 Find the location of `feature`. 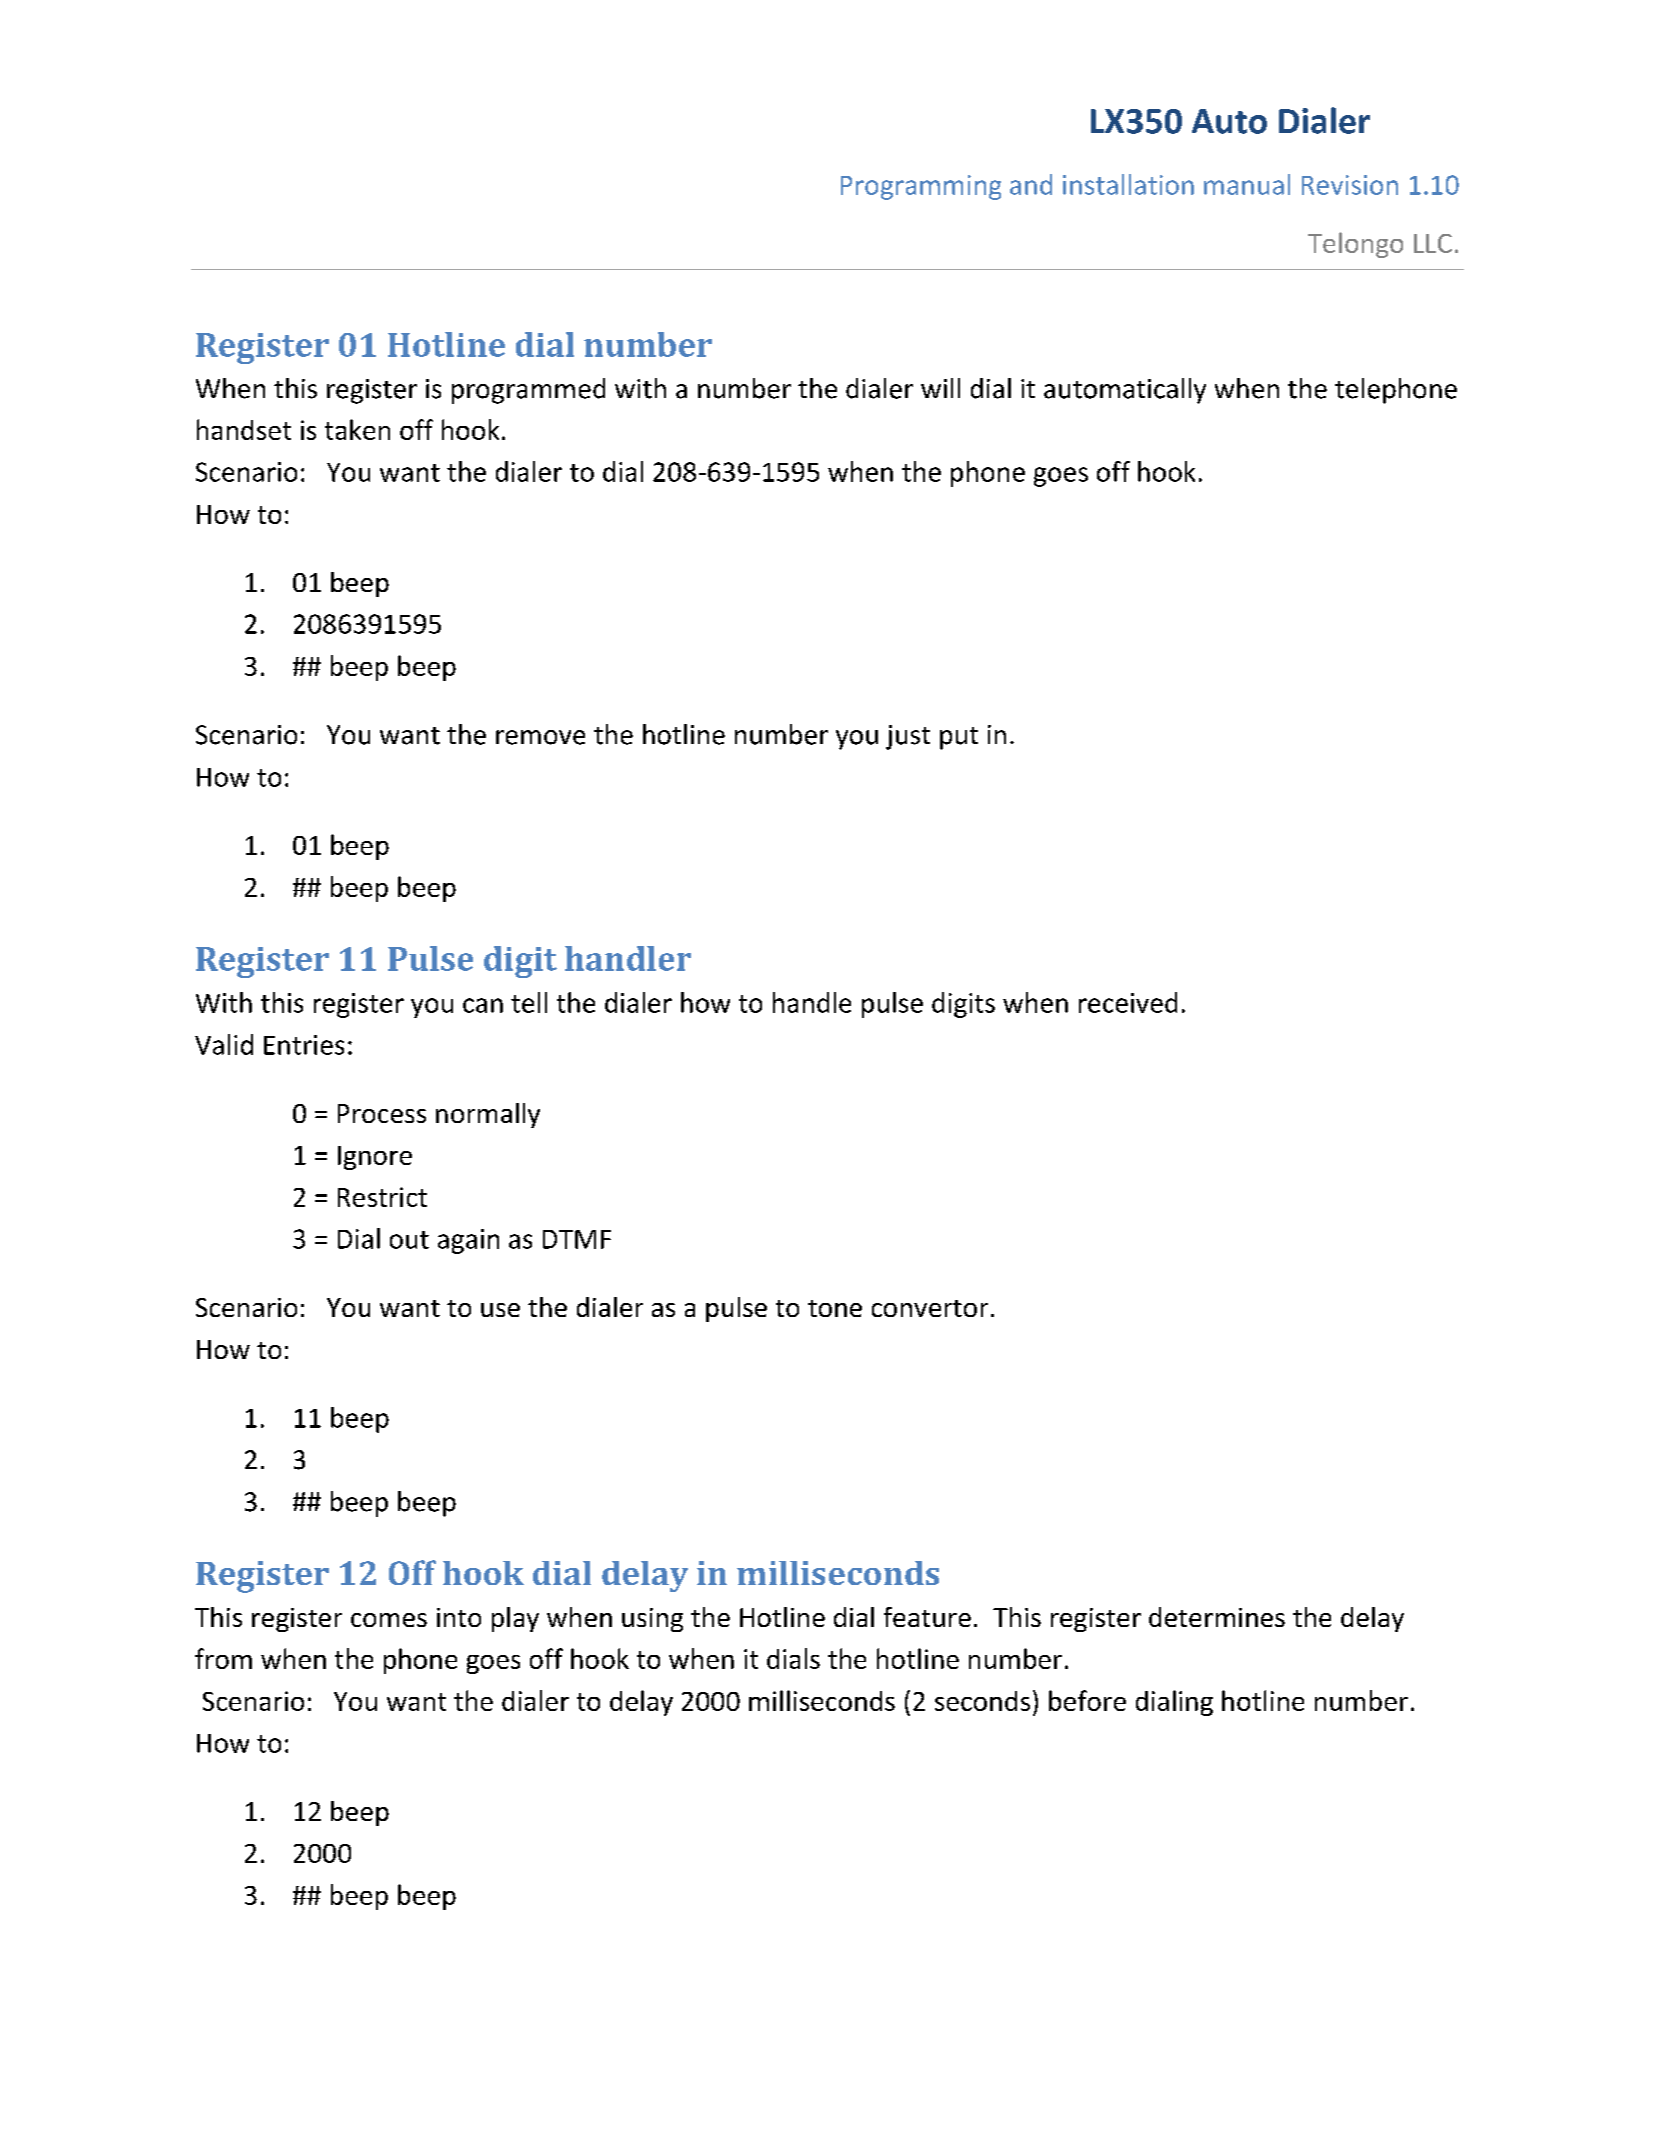

feature is located at coordinates (927, 1617).
